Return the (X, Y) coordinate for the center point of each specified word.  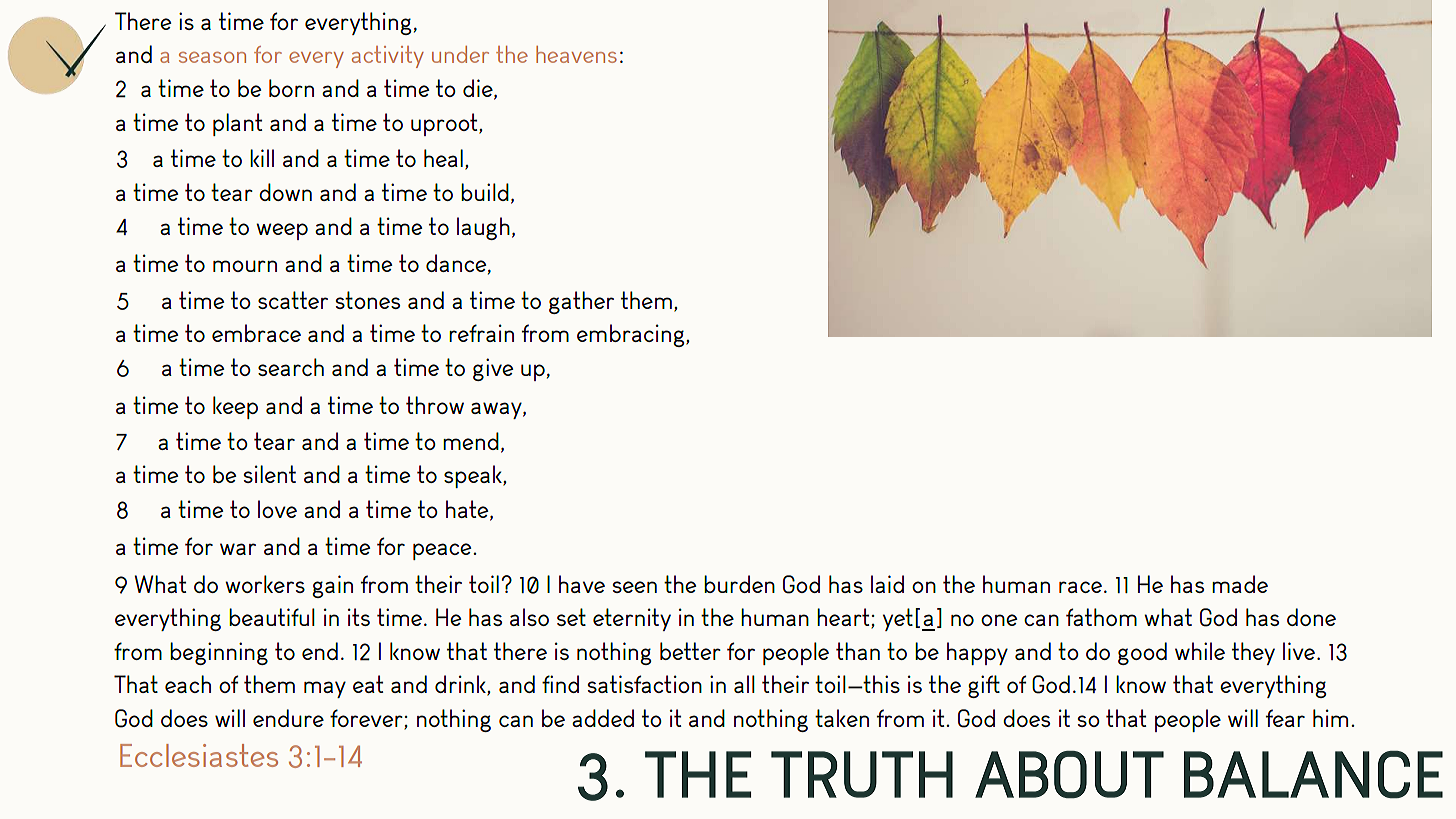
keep (235, 407)
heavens (576, 54)
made (1240, 584)
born (291, 88)
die (479, 89)
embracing (632, 335)
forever (367, 719)
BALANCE (1313, 775)
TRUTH (862, 774)
